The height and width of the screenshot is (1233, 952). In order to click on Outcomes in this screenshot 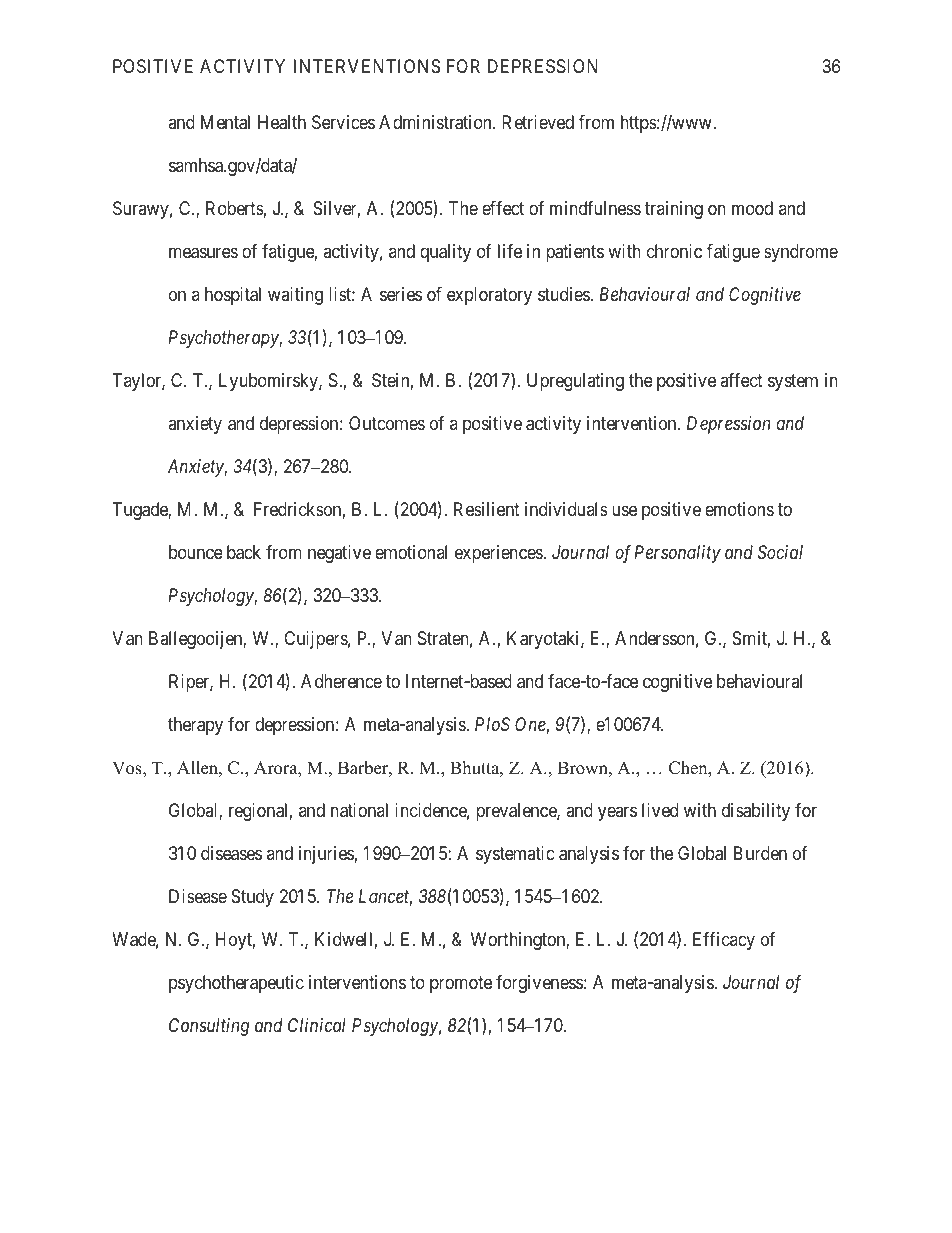, I will do `click(387, 423)`.
